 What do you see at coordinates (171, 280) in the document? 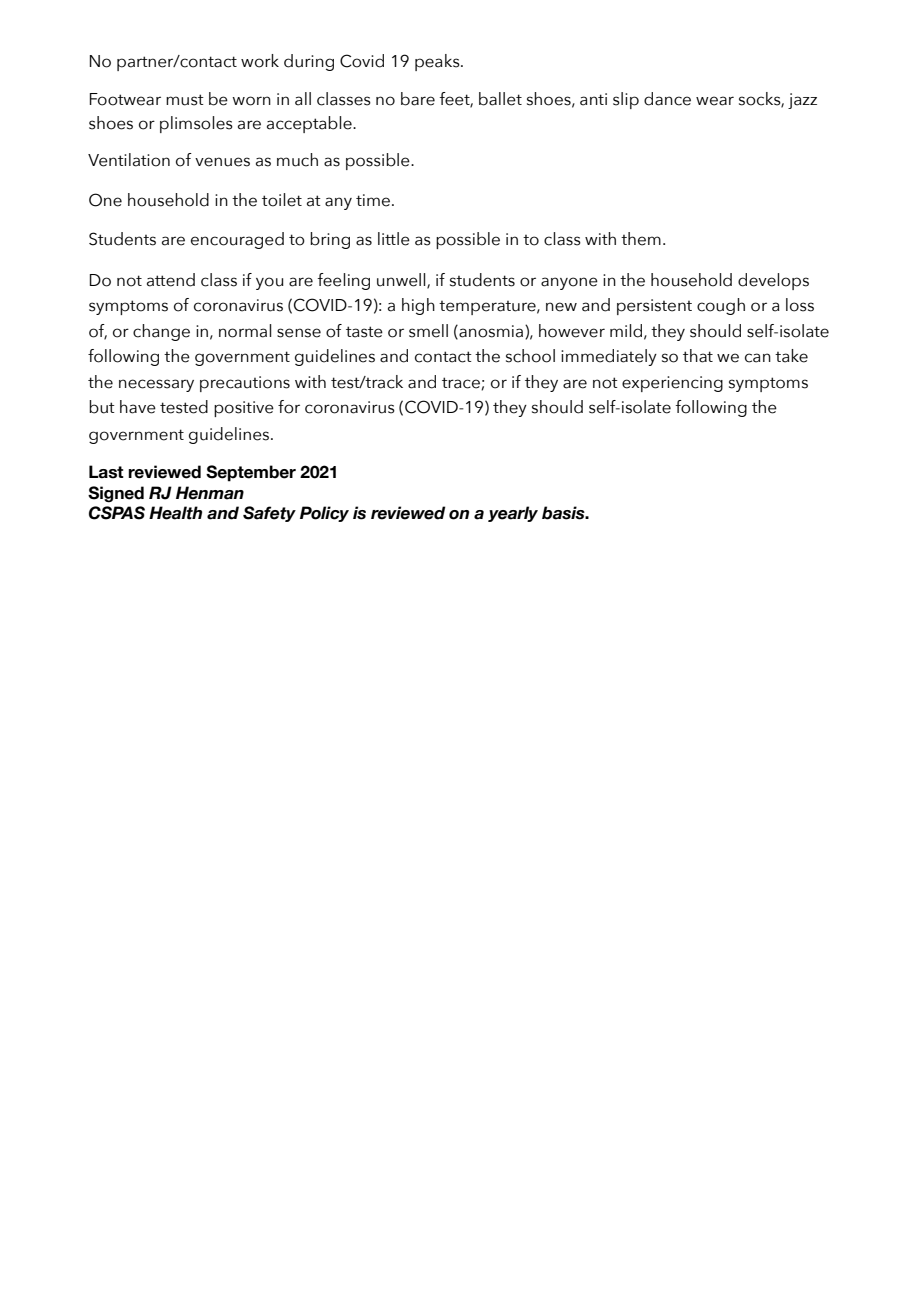
I see `attend` at bounding box center [171, 280].
